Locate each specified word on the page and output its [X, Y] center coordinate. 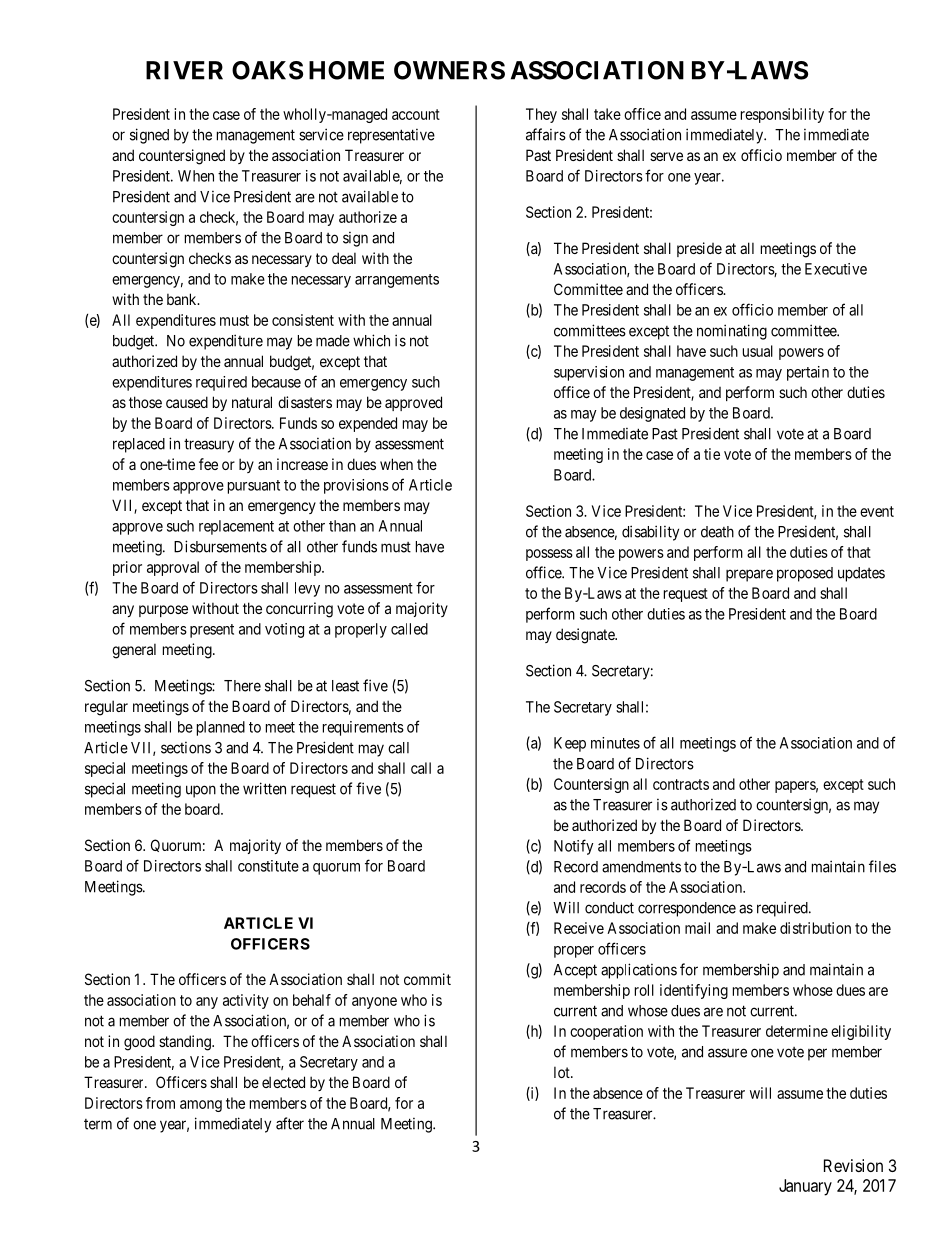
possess [549, 555]
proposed [805, 574]
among [201, 1106]
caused [187, 402]
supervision [589, 373]
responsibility [782, 115]
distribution [815, 928]
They [541, 115]
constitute [268, 866]
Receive [579, 928]
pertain [808, 373]
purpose [163, 611]
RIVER [184, 70]
